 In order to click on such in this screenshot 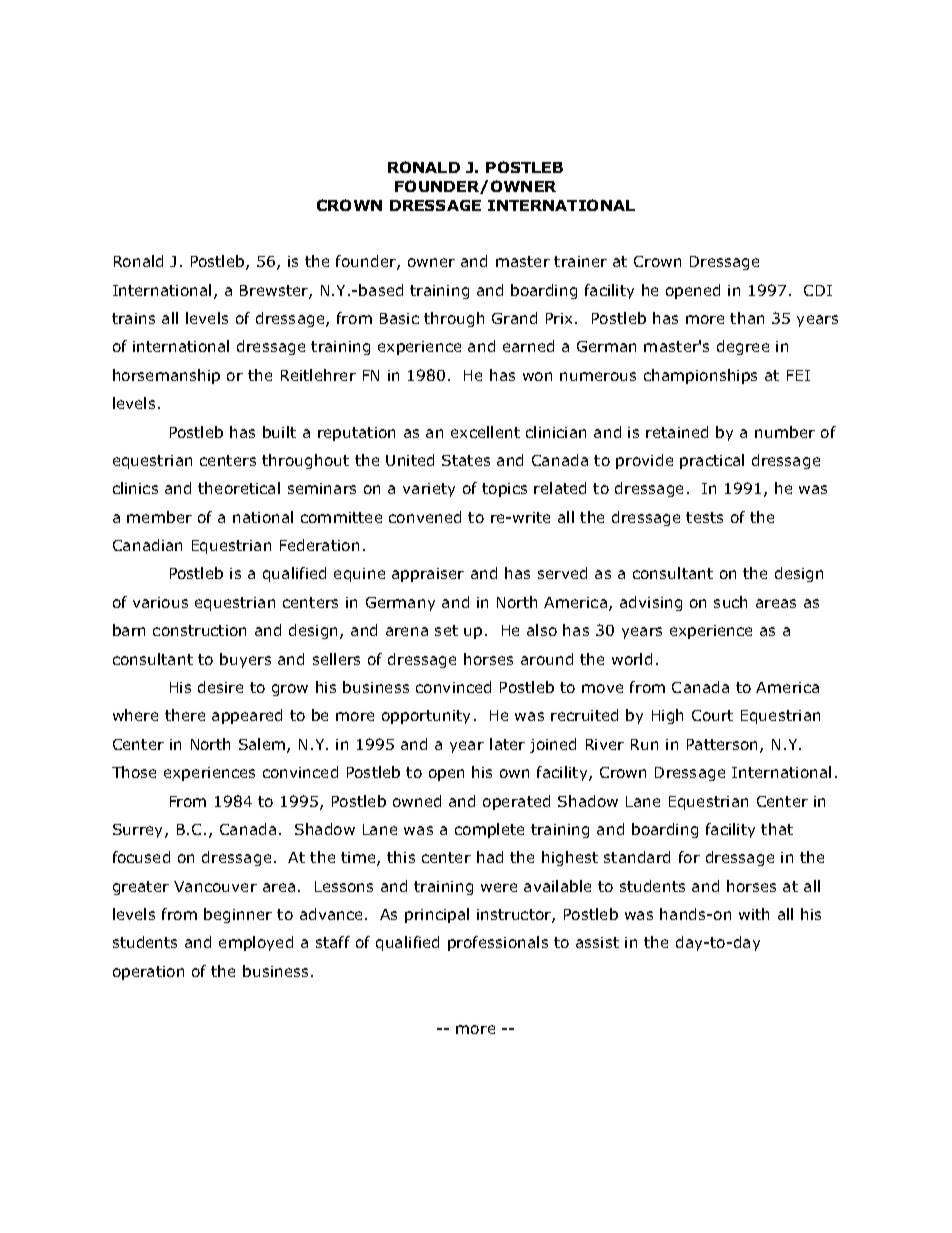, I will do `click(730, 602)`.
